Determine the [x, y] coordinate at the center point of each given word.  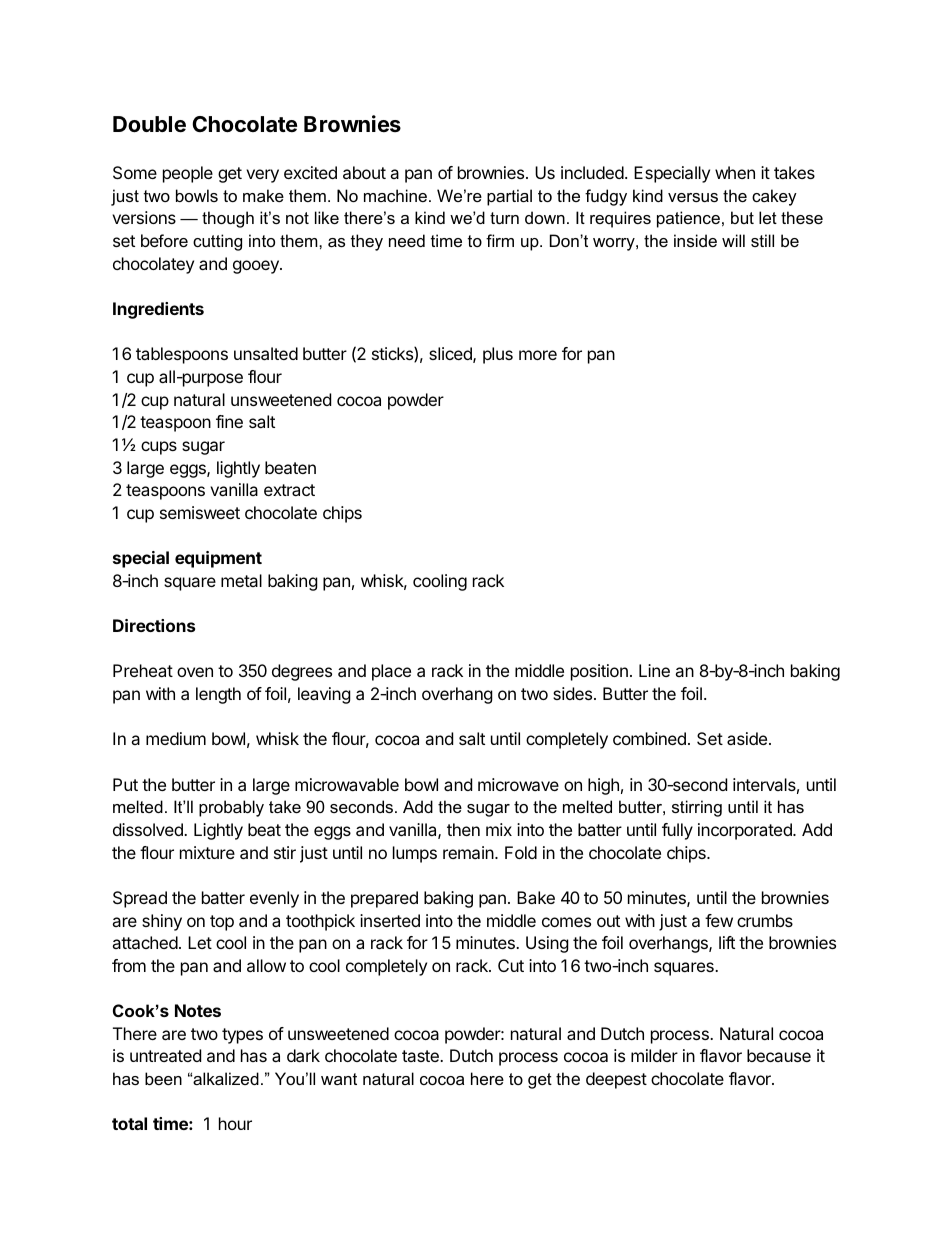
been [163, 1078]
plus [498, 355]
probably [231, 808]
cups [159, 448]
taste [421, 1056]
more [538, 355]
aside [747, 738]
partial [509, 197]
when [735, 172]
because [779, 1055]
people [188, 174]
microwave [518, 784]
